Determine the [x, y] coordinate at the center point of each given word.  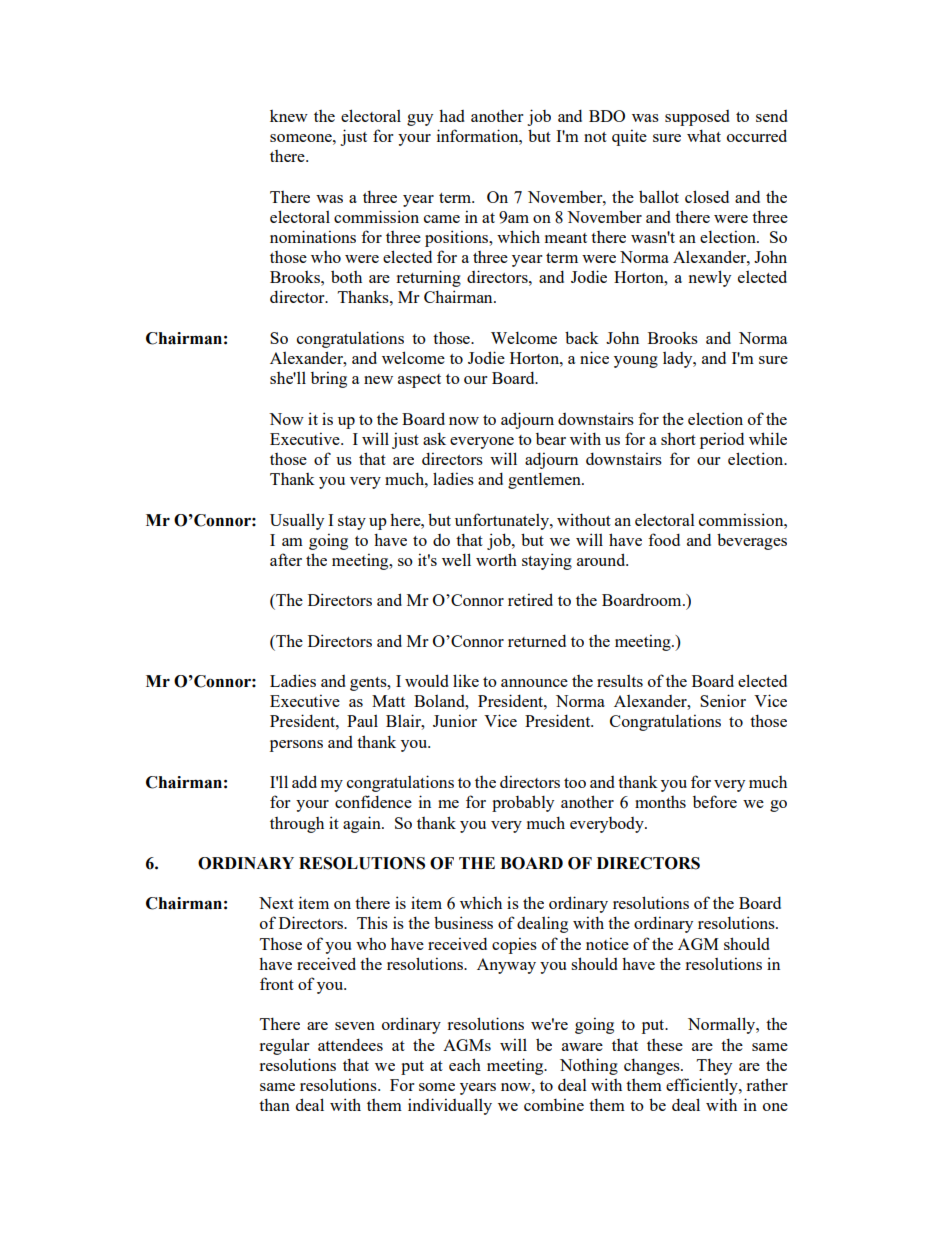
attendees [350, 1044]
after [286, 559]
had [452, 115]
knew [289, 116]
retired [530, 599]
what [704, 135]
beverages [752, 541]
